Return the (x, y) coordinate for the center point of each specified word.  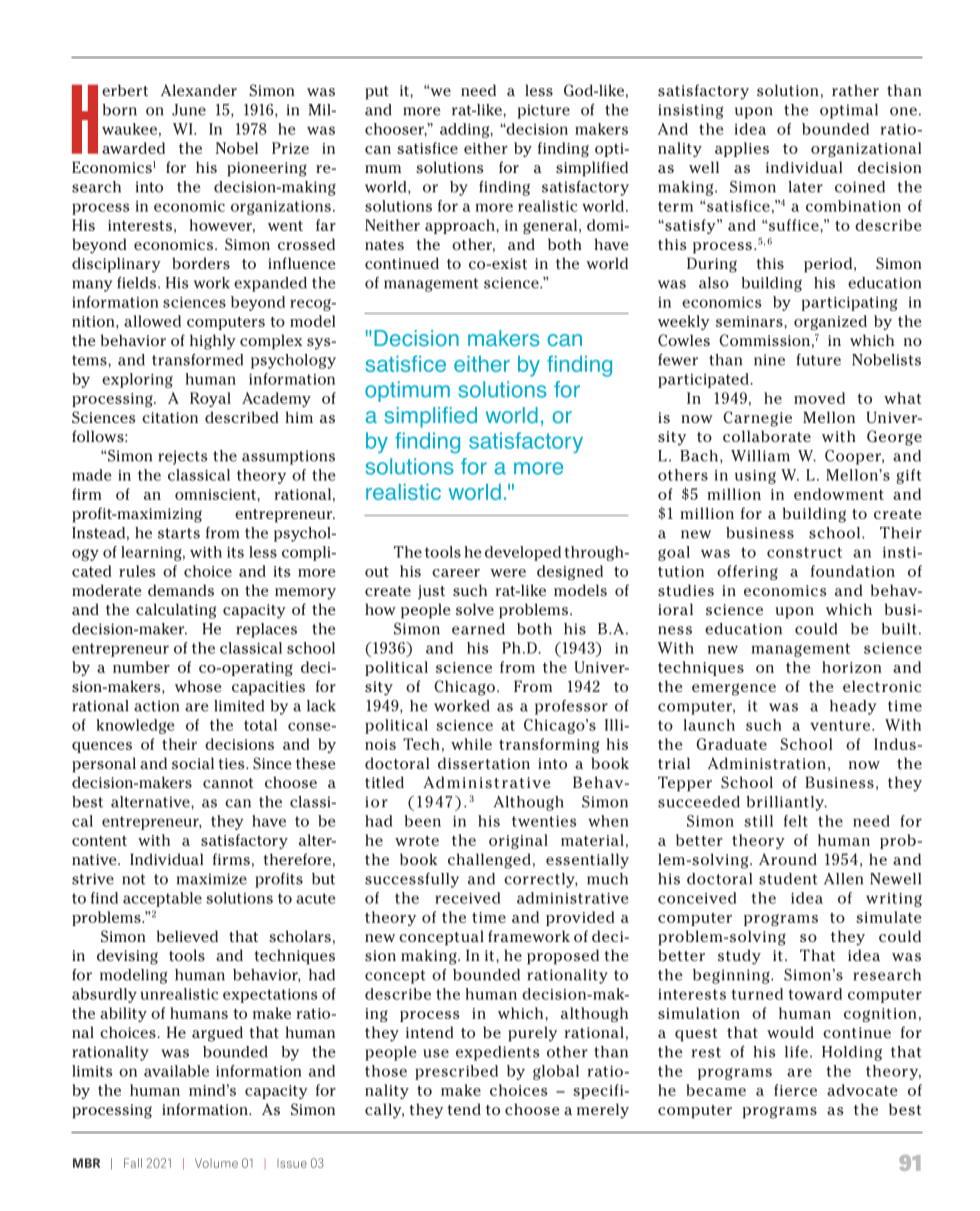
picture (544, 111)
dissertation (484, 763)
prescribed (456, 1072)
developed (523, 553)
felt (796, 821)
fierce (795, 1090)
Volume (216, 1163)
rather (855, 90)
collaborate (767, 436)
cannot (228, 783)
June (189, 110)
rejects (182, 457)
